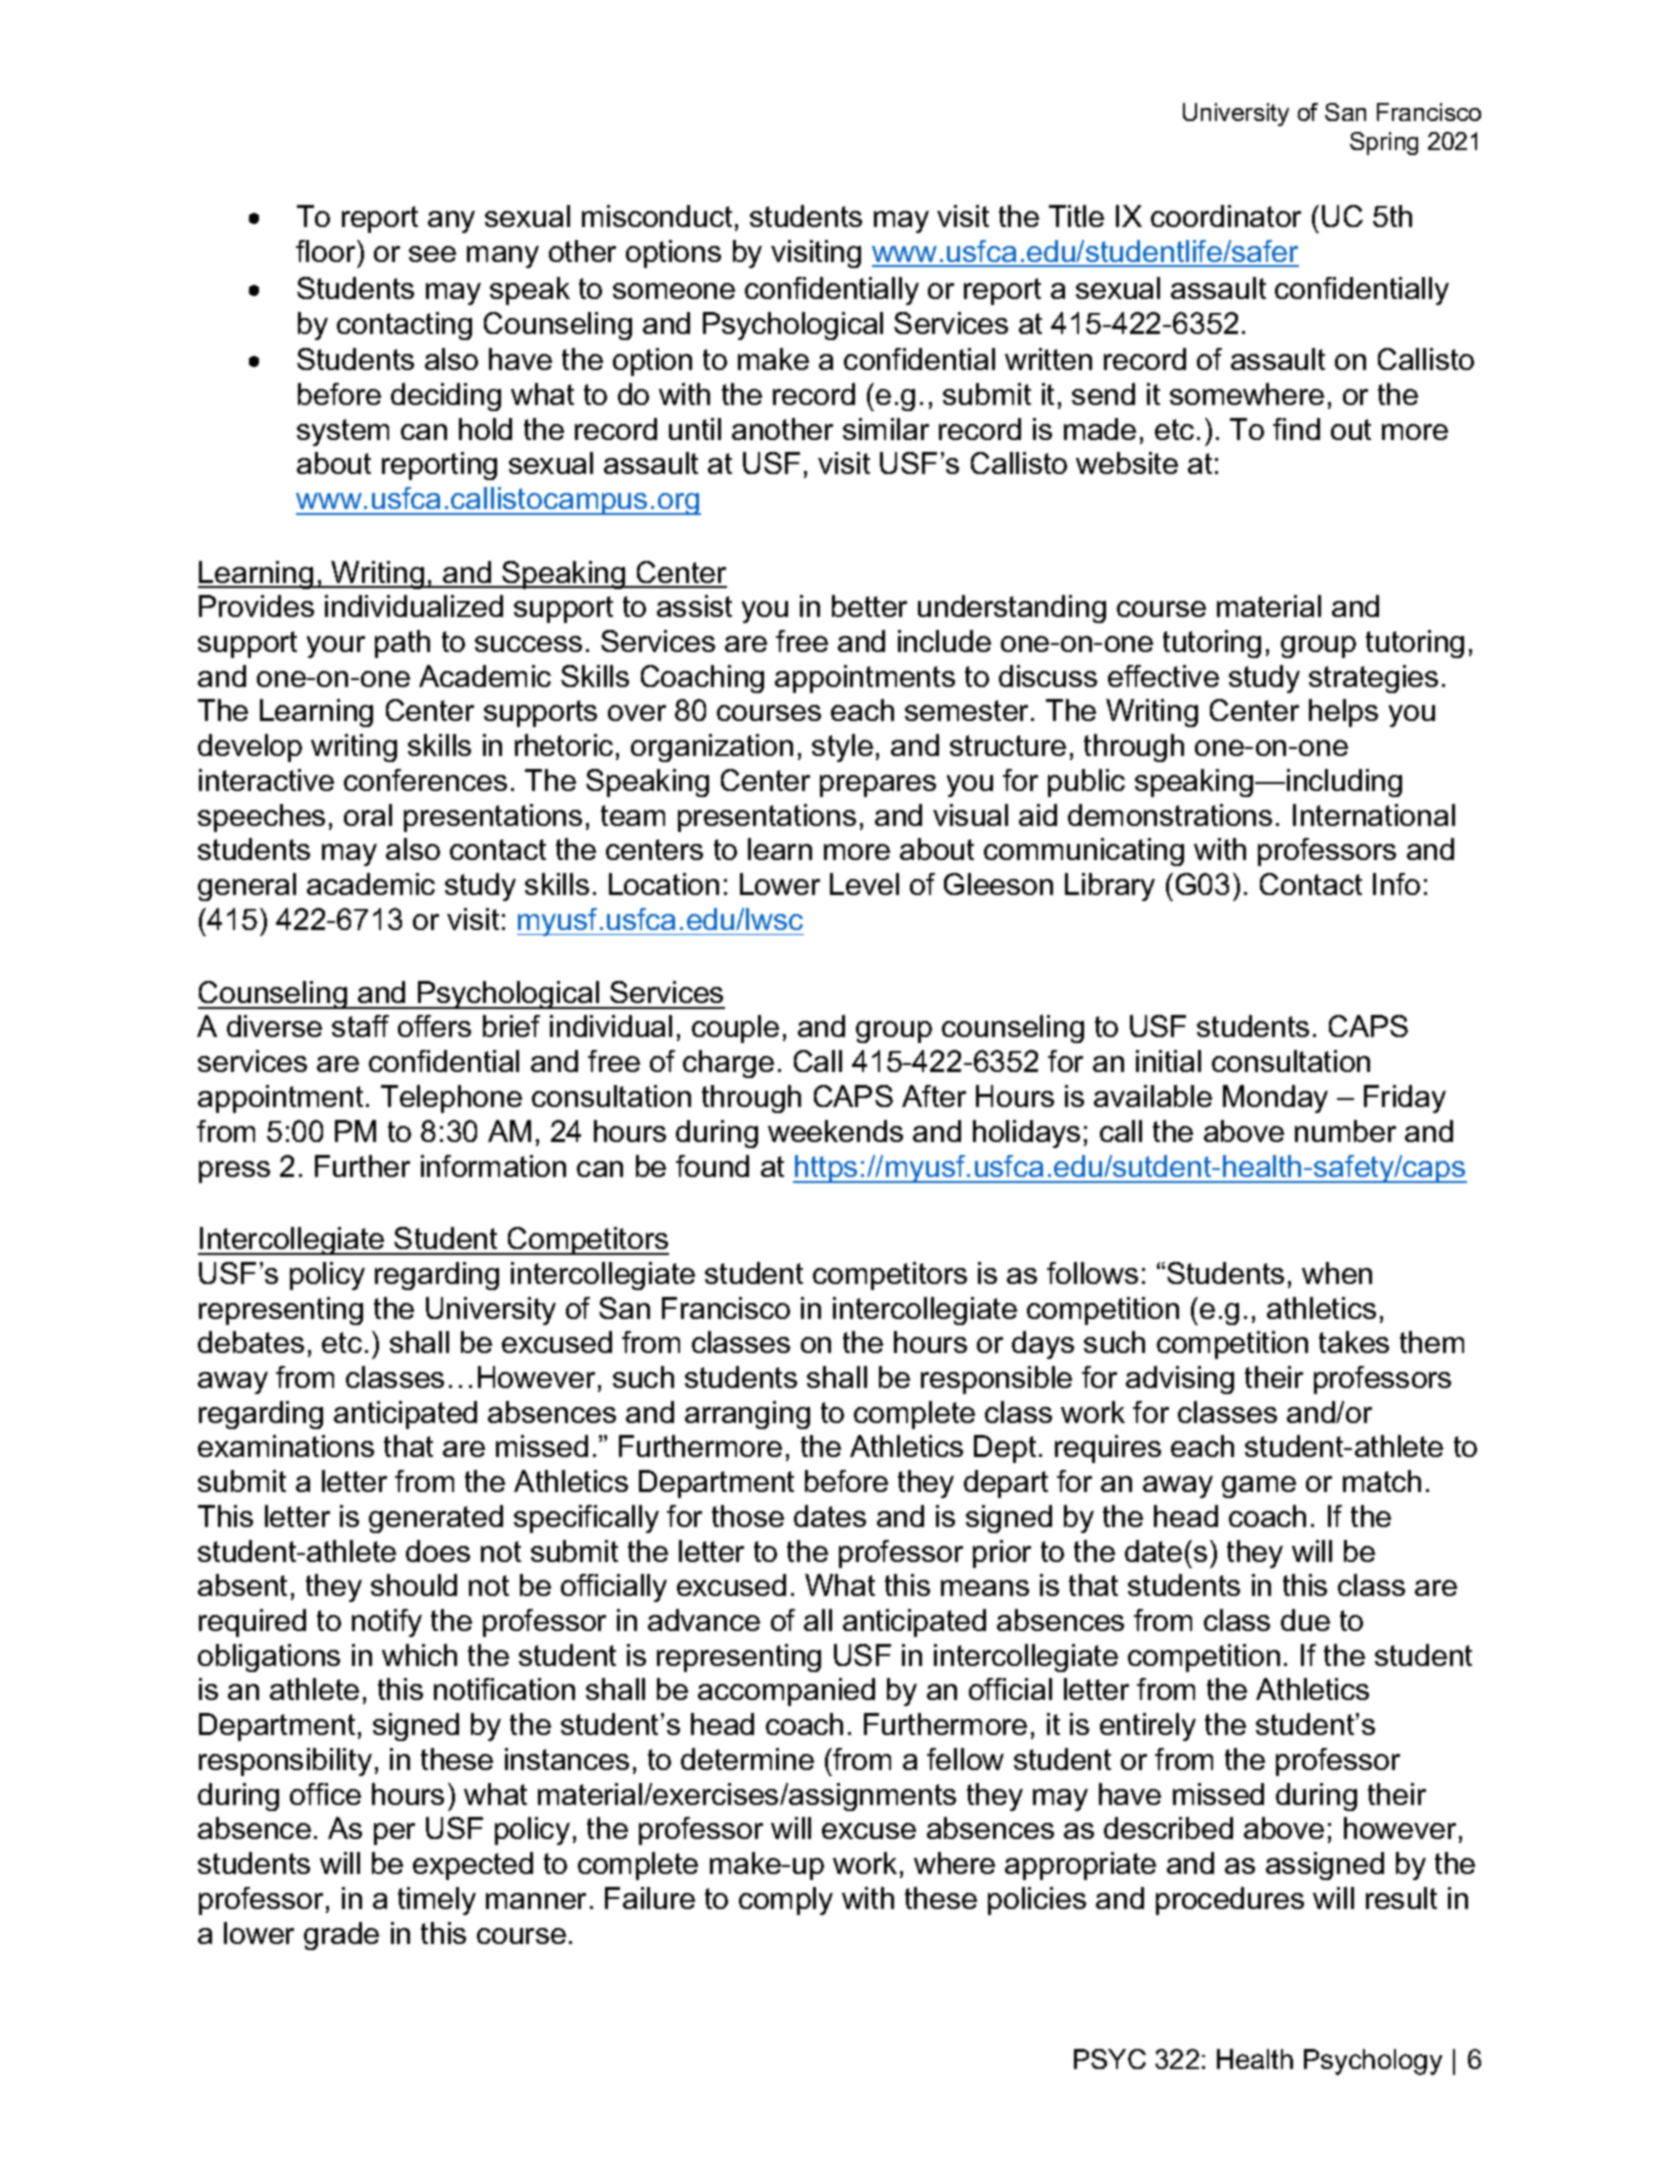 The image size is (1680, 2174). What do you see at coordinates (786, 1901) in the page?
I see `comply` at bounding box center [786, 1901].
